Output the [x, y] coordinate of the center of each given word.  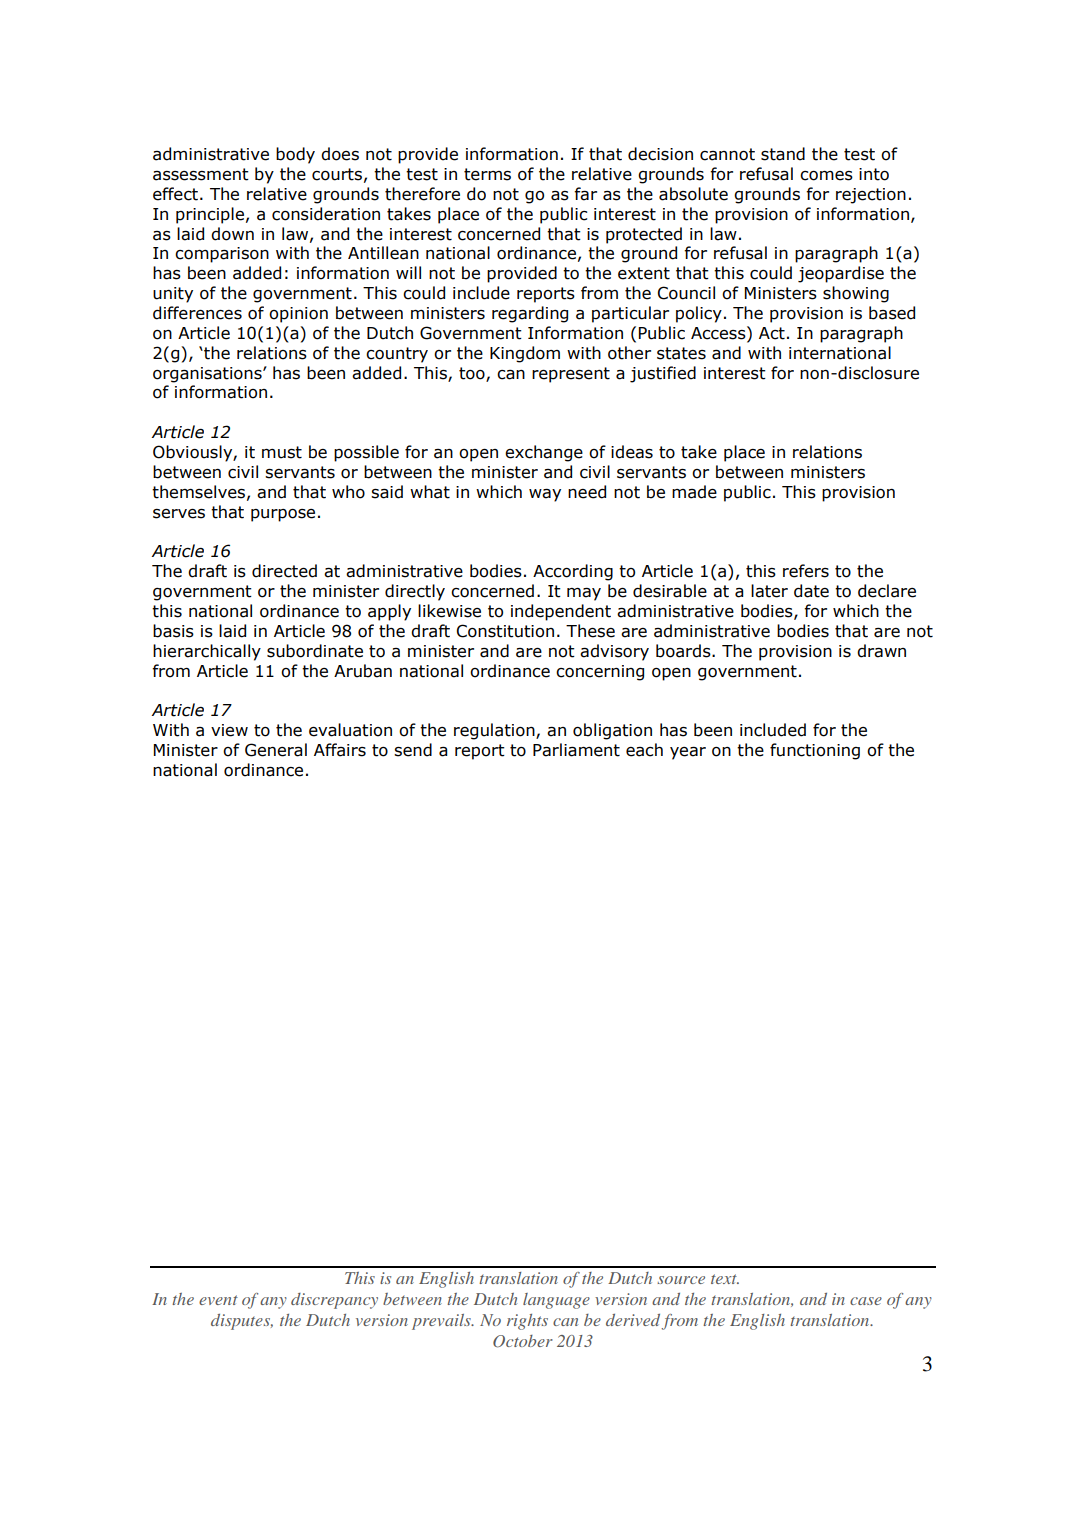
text [725, 1279]
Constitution [505, 631]
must [282, 452]
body [295, 155]
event [218, 1300]
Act [772, 333]
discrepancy [334, 1301]
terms [487, 174]
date [811, 591]
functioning [815, 751]
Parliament [576, 750]
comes [826, 176]
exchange [544, 453]
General [276, 750]
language [556, 1301]
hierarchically [207, 652]
